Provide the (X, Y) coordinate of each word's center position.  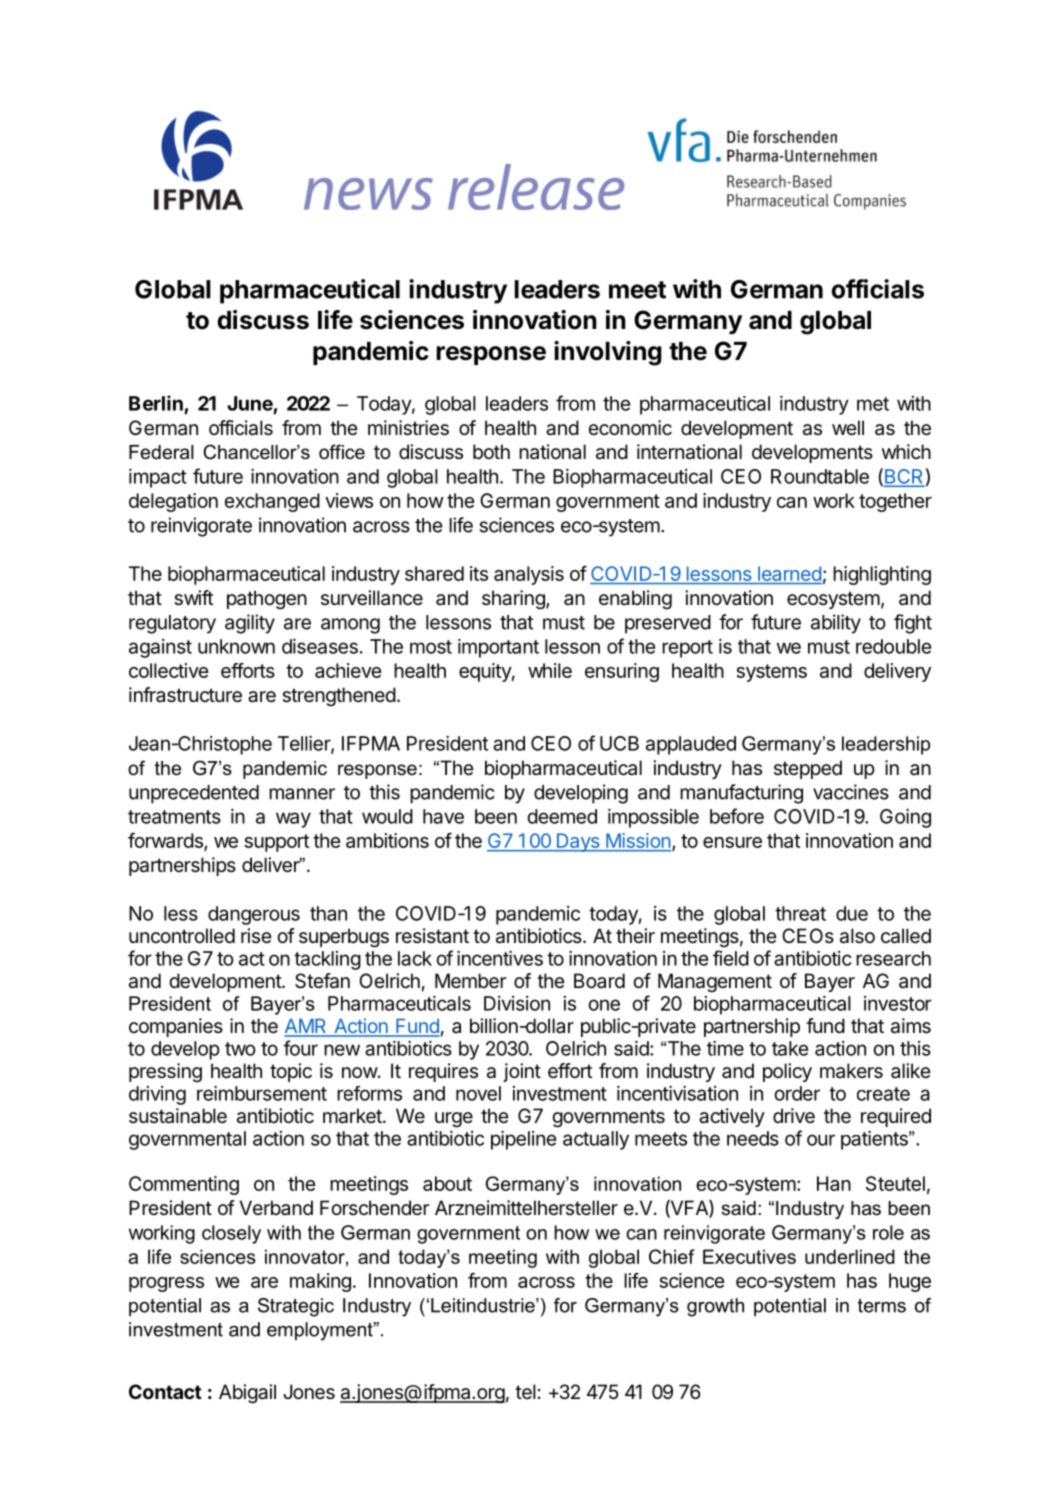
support (276, 843)
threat (800, 913)
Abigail (247, 1394)
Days (578, 842)
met (873, 404)
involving (608, 353)
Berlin (156, 403)
